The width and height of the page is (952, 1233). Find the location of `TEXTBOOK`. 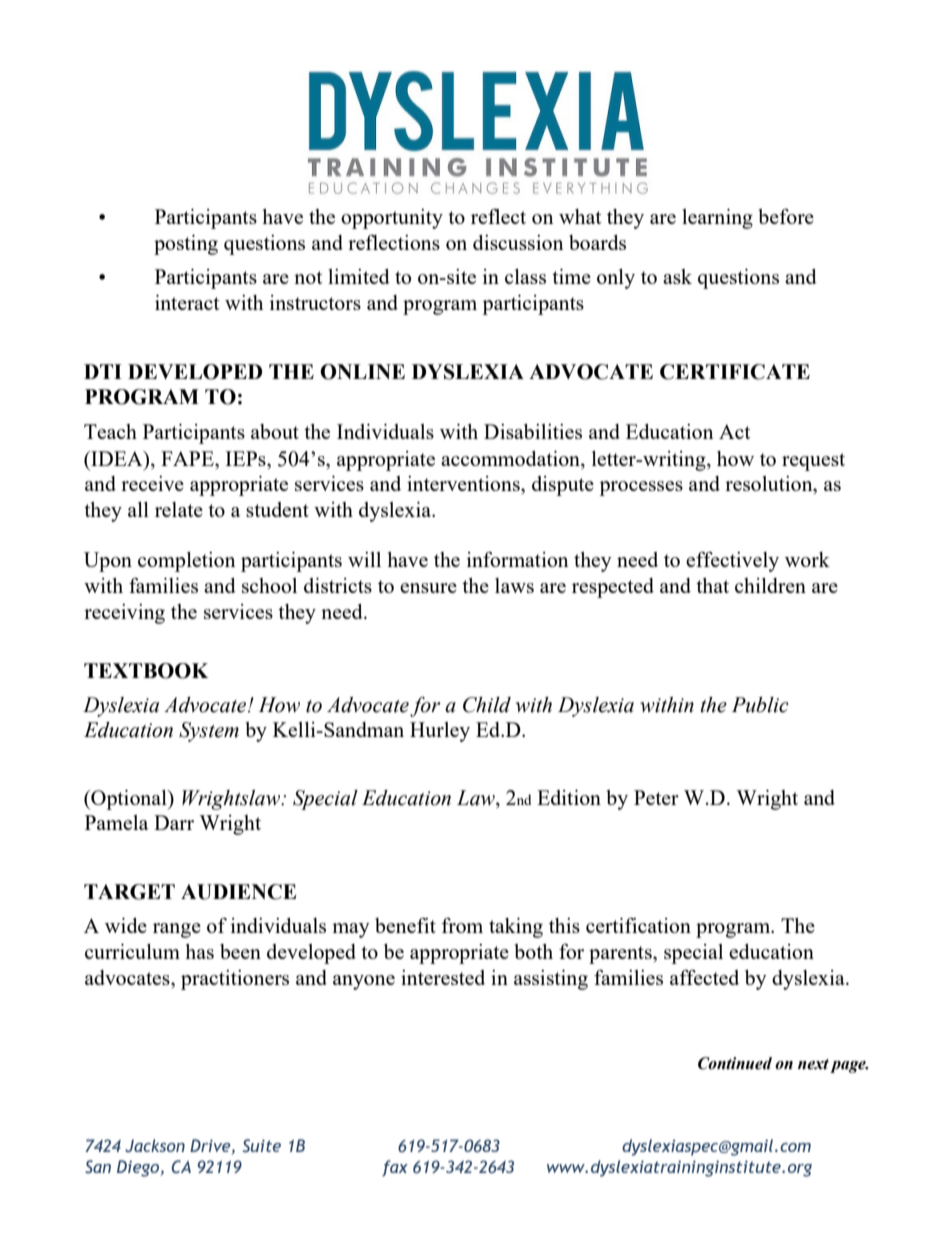

TEXTBOOK is located at coordinates (146, 671).
